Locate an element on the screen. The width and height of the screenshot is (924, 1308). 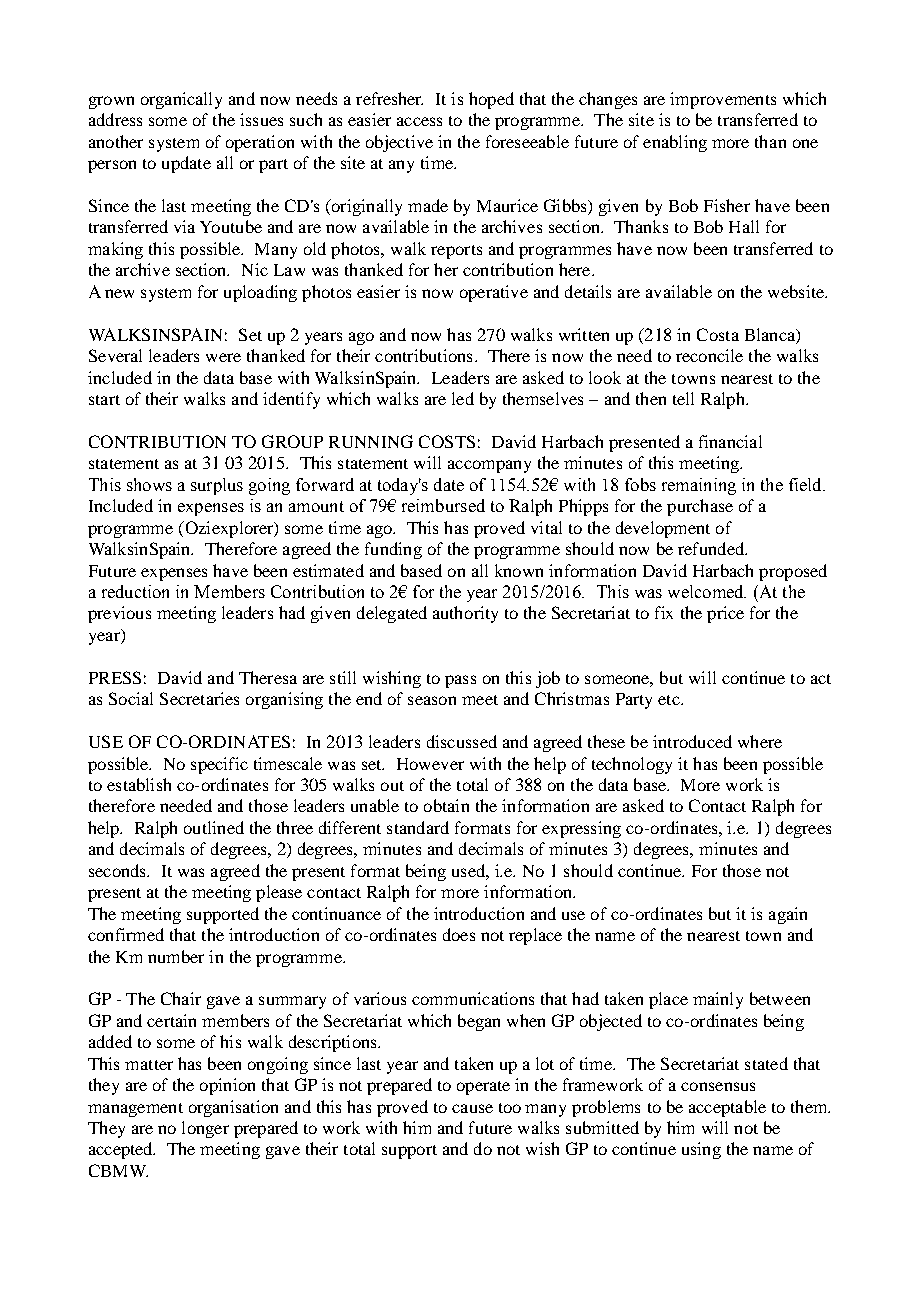
improvements is located at coordinates (723, 100).
